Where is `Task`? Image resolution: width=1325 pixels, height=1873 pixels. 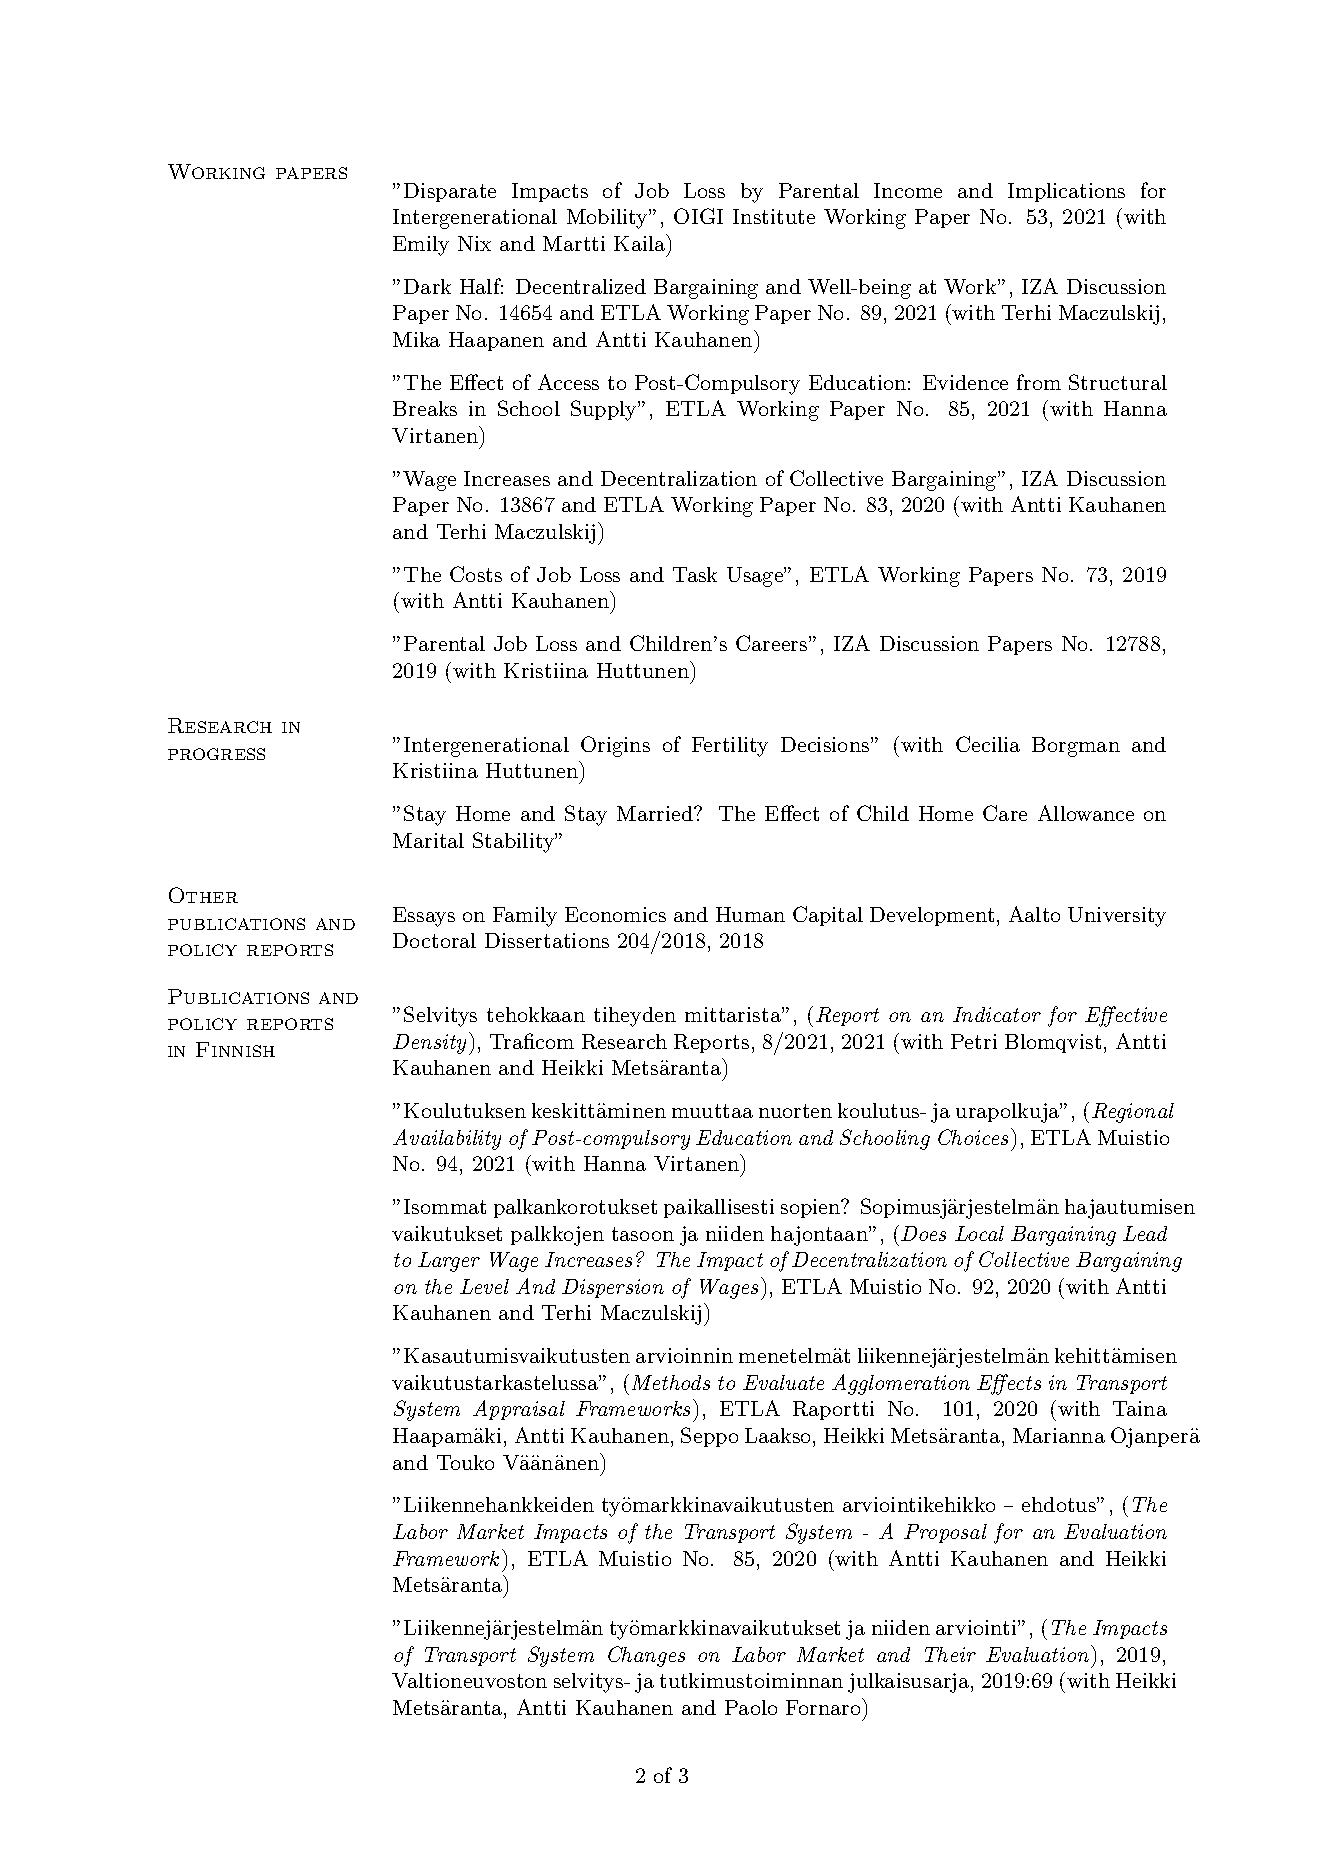
Task is located at coordinates (695, 574).
